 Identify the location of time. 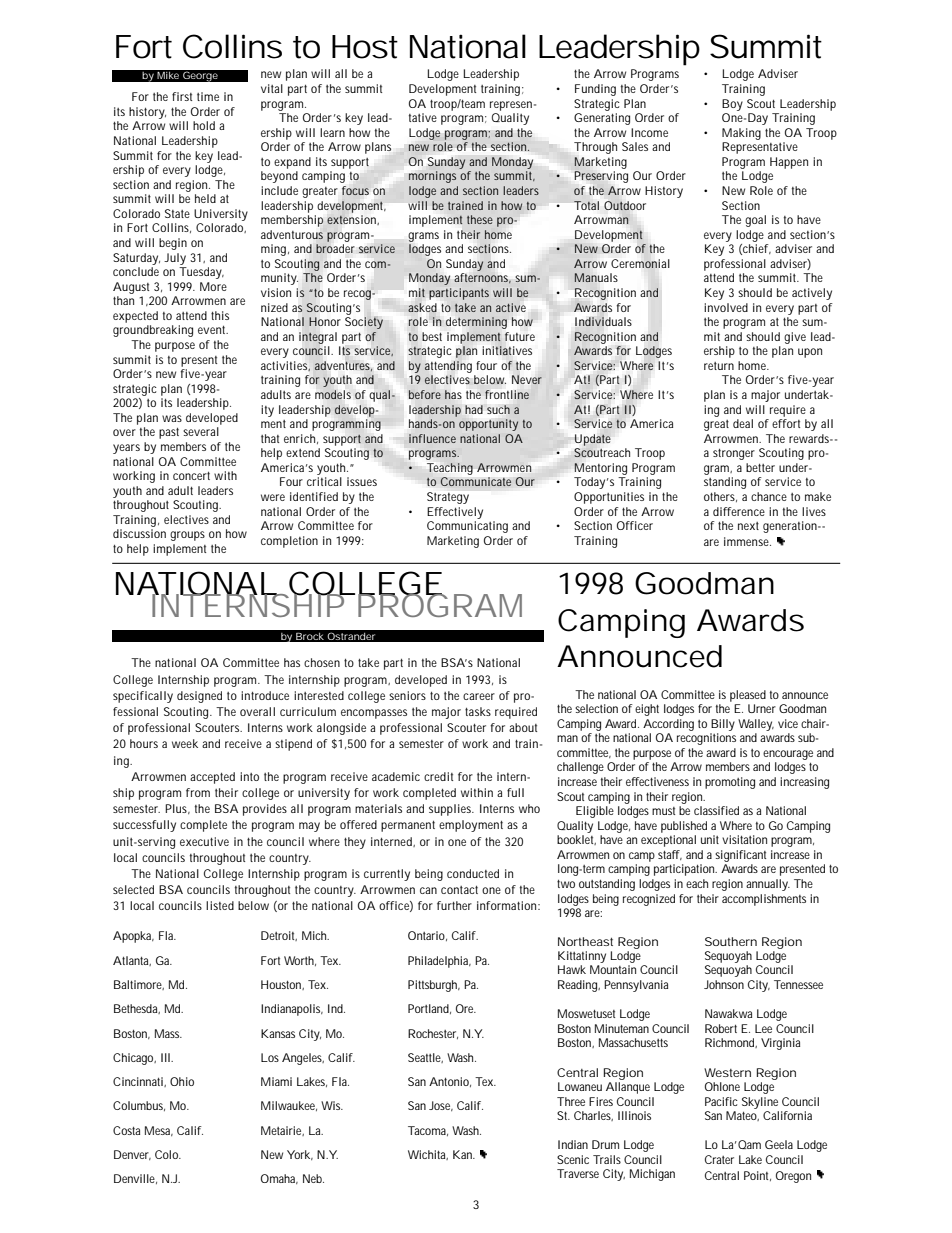
(208, 96).
